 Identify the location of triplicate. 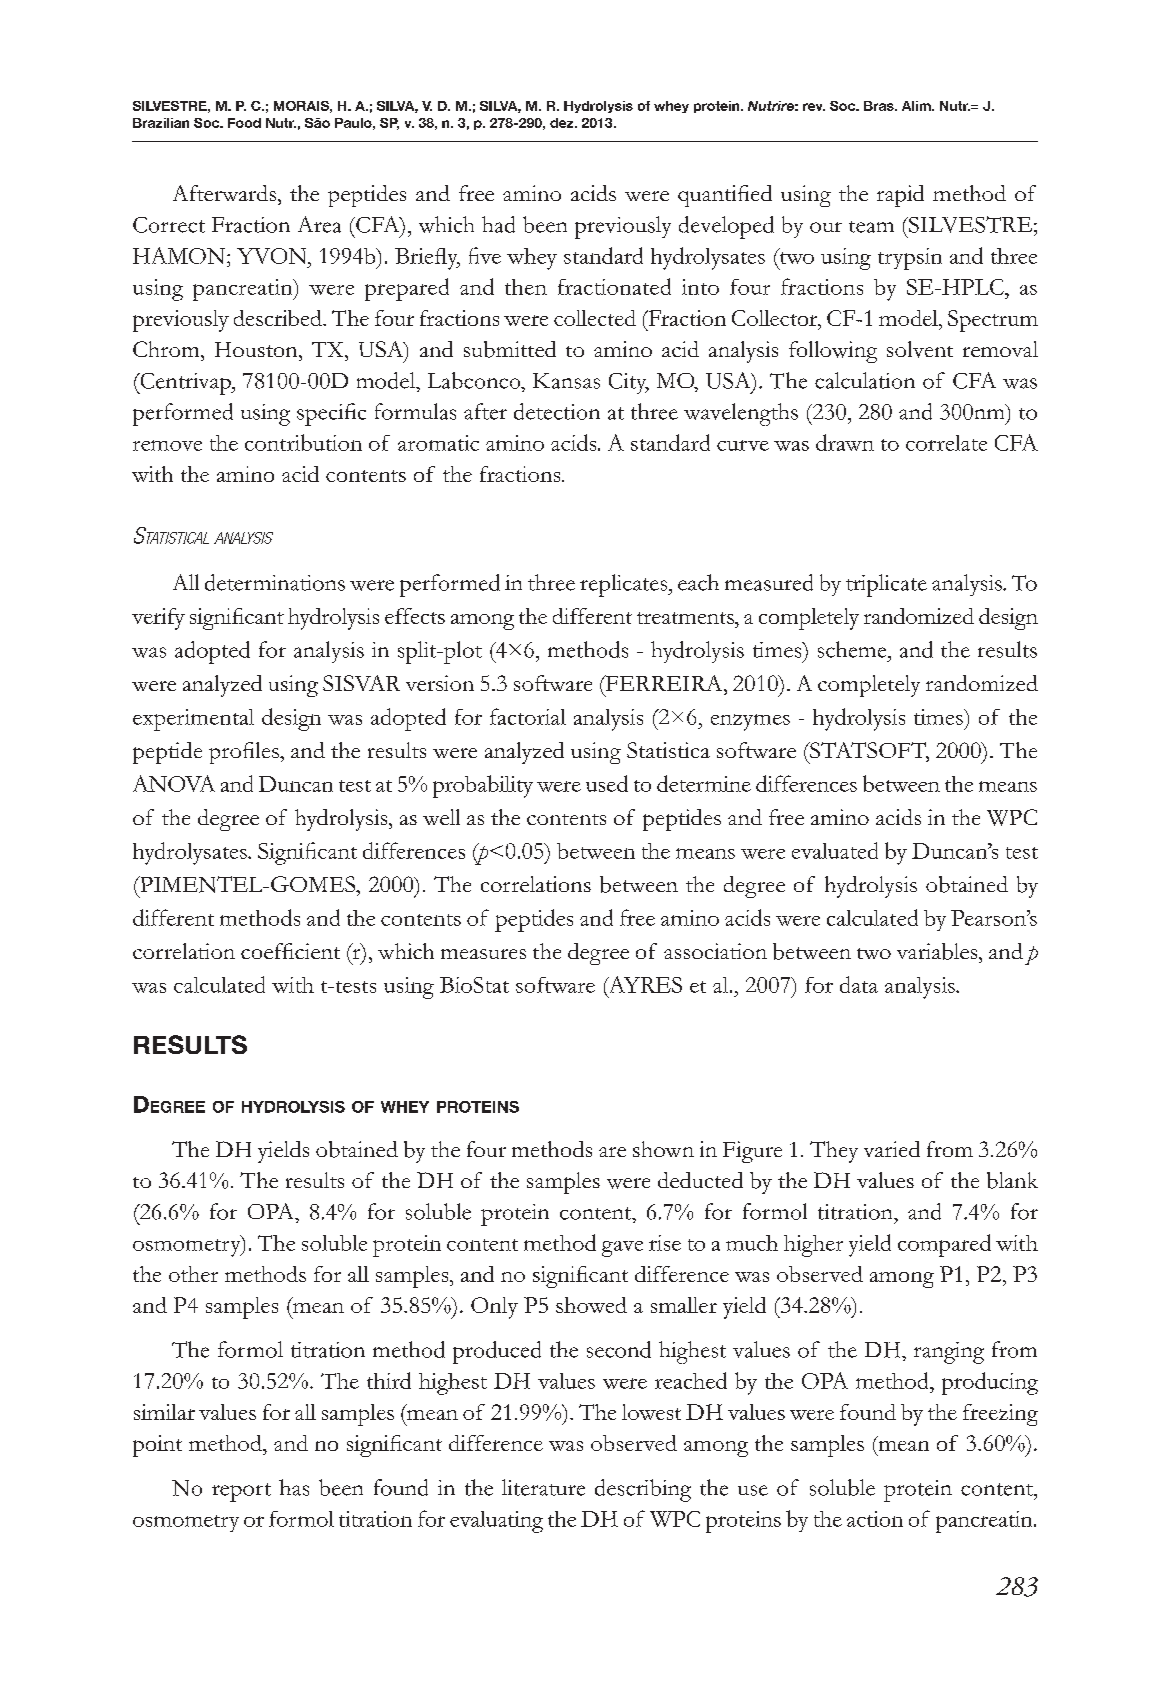
(886, 585).
